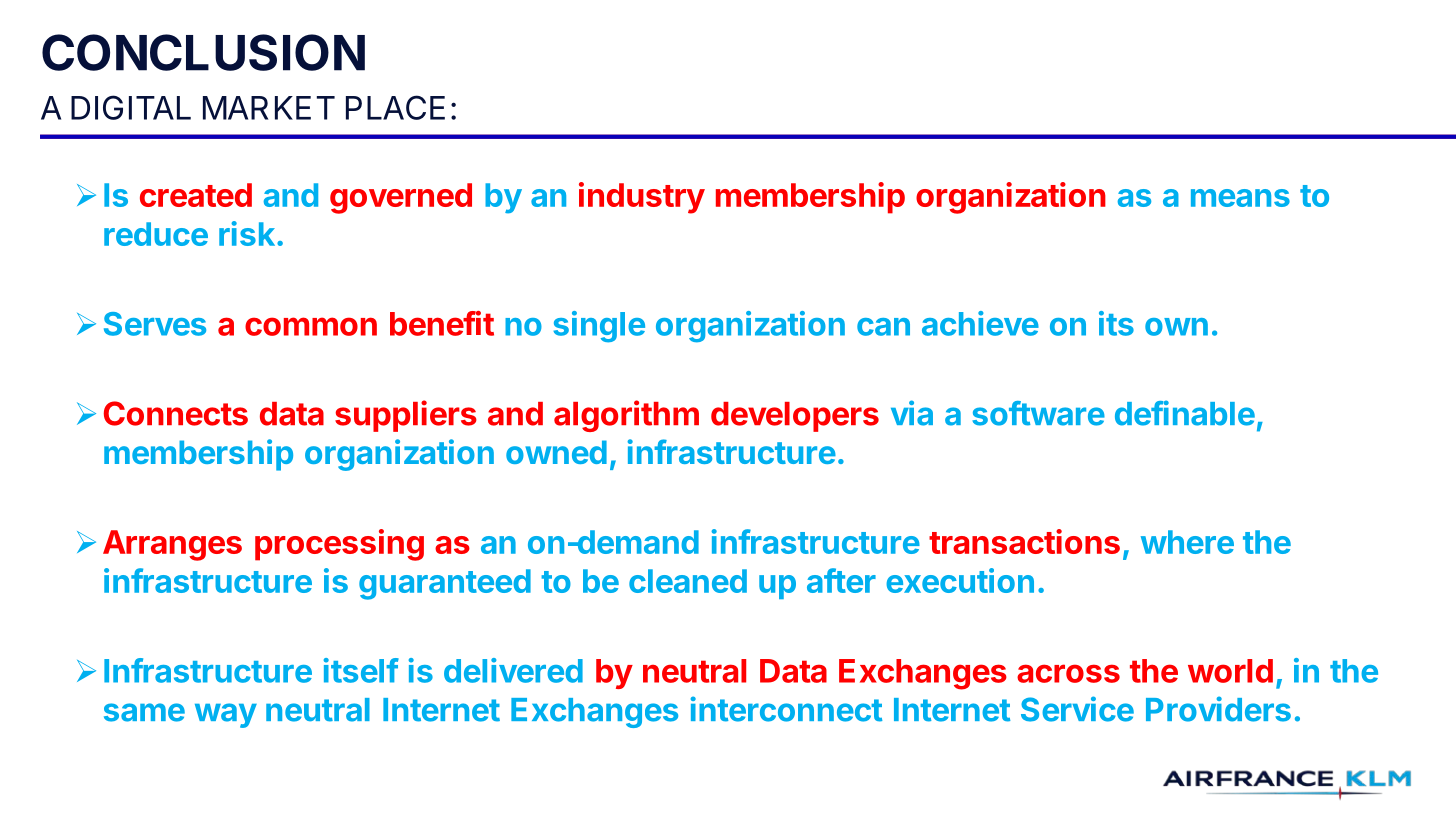  What do you see at coordinates (980, 323) in the document?
I see `achieve` at bounding box center [980, 323].
